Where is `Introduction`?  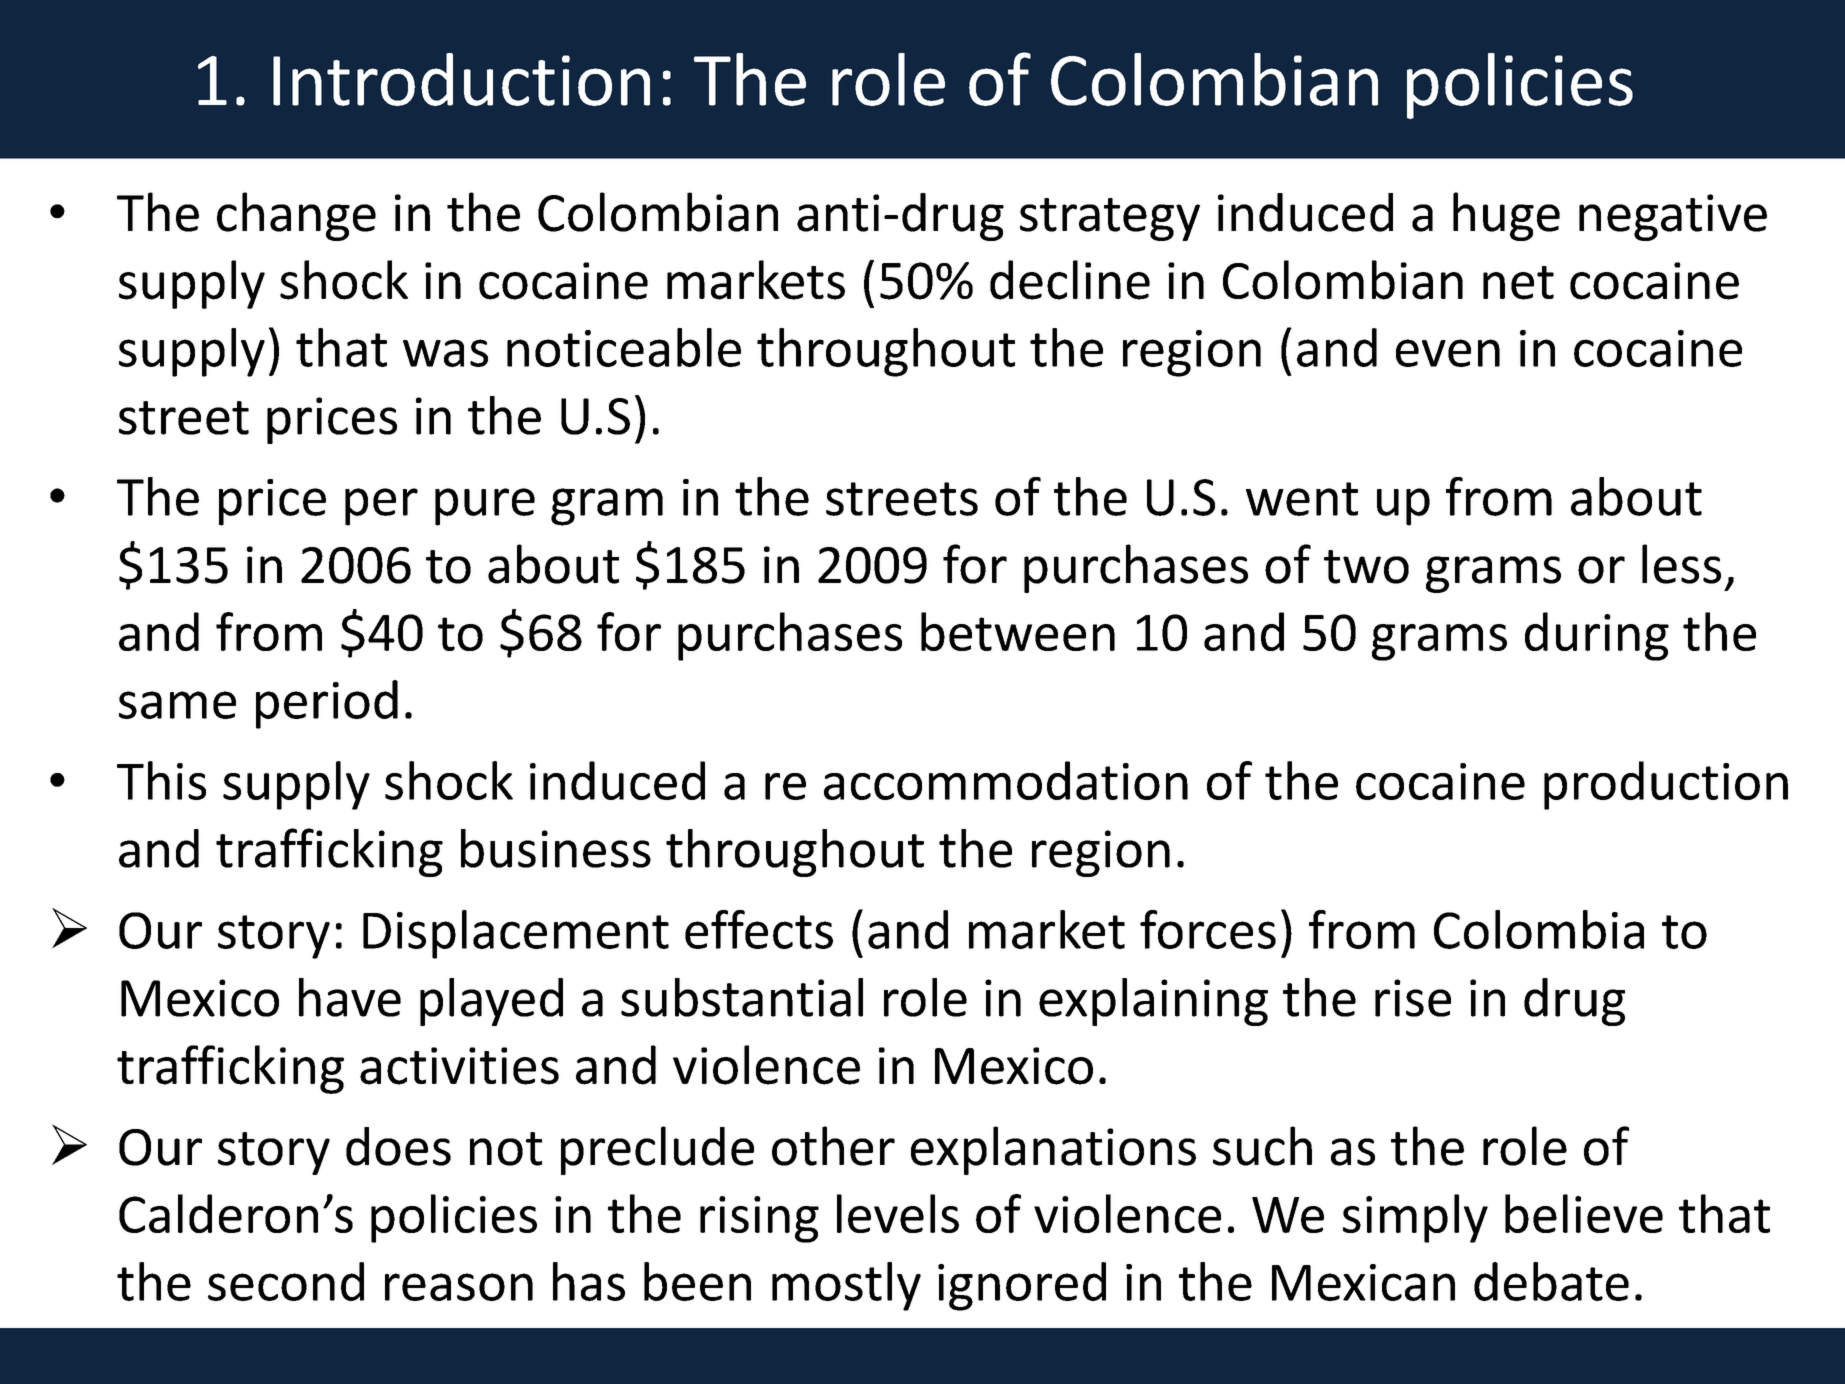
Introduction is located at coordinates (461, 79).
